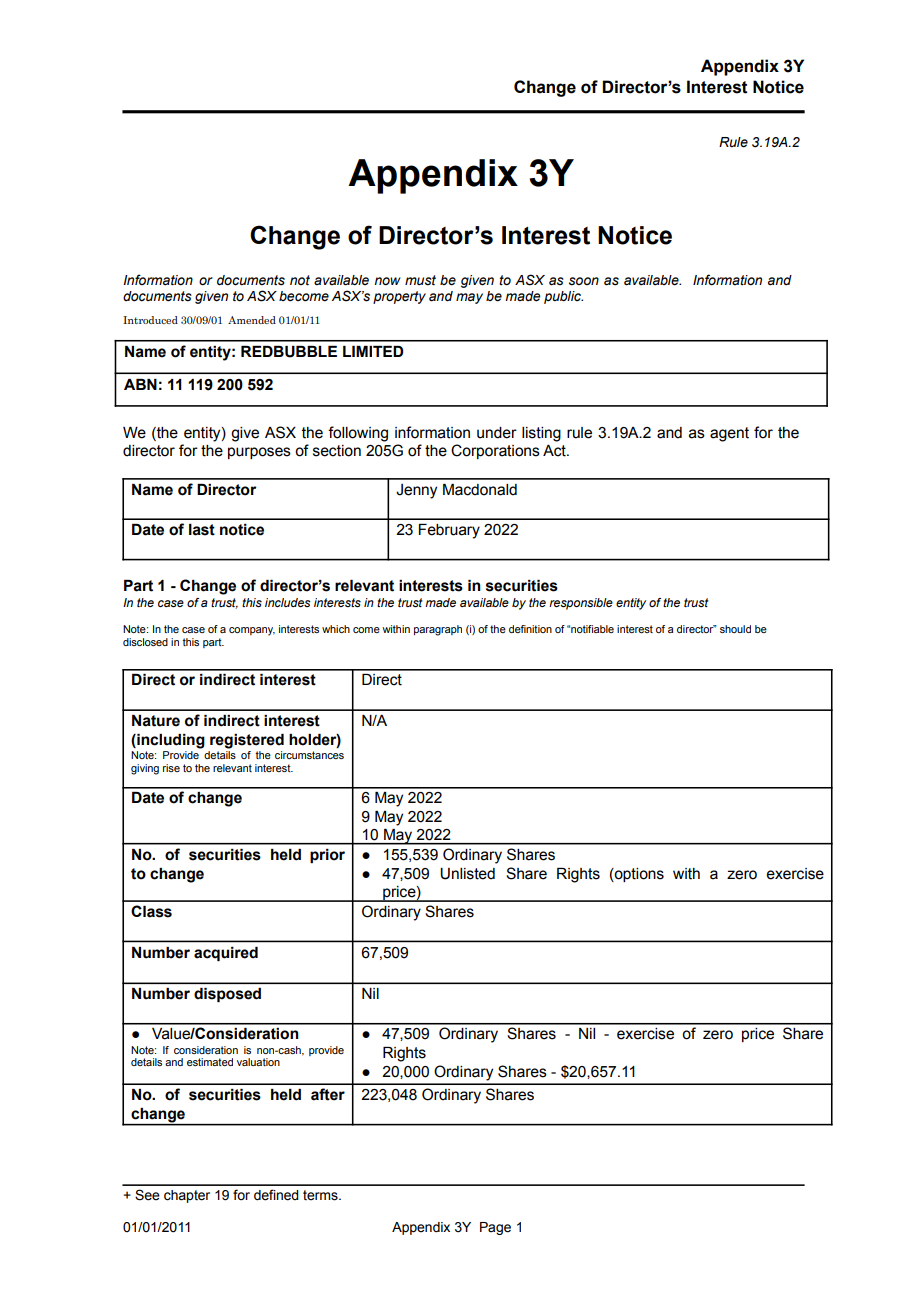  What do you see at coordinates (309, 755) in the page?
I see `circumstances` at bounding box center [309, 755].
